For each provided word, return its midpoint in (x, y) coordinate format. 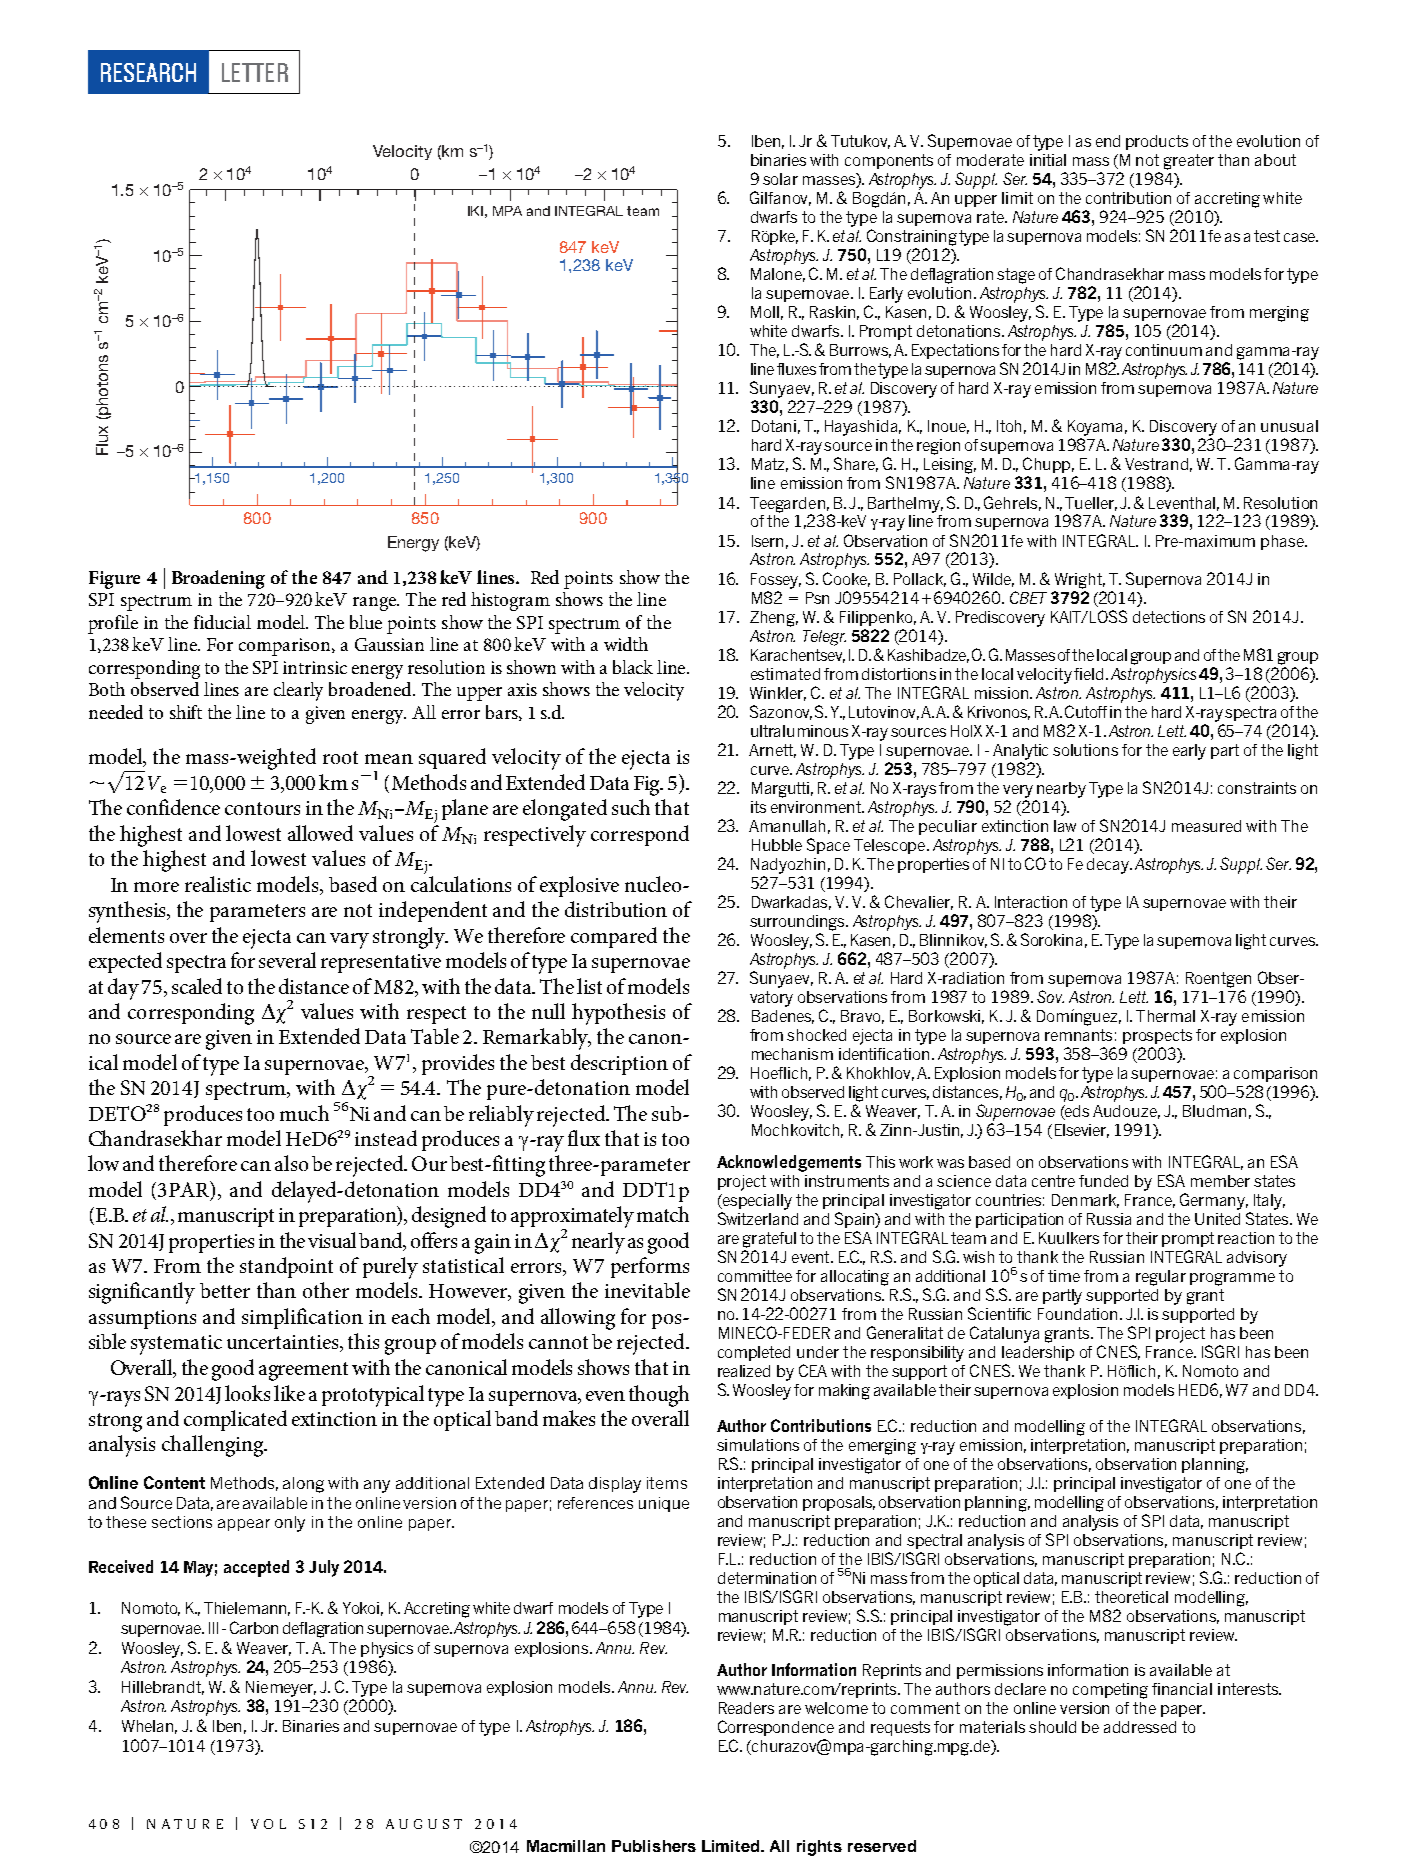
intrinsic (315, 667)
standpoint (286, 1267)
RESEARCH (148, 72)
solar (780, 179)
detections (1169, 617)
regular (1161, 1278)
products (1157, 142)
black (633, 667)
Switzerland (758, 1218)
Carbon (254, 1627)
